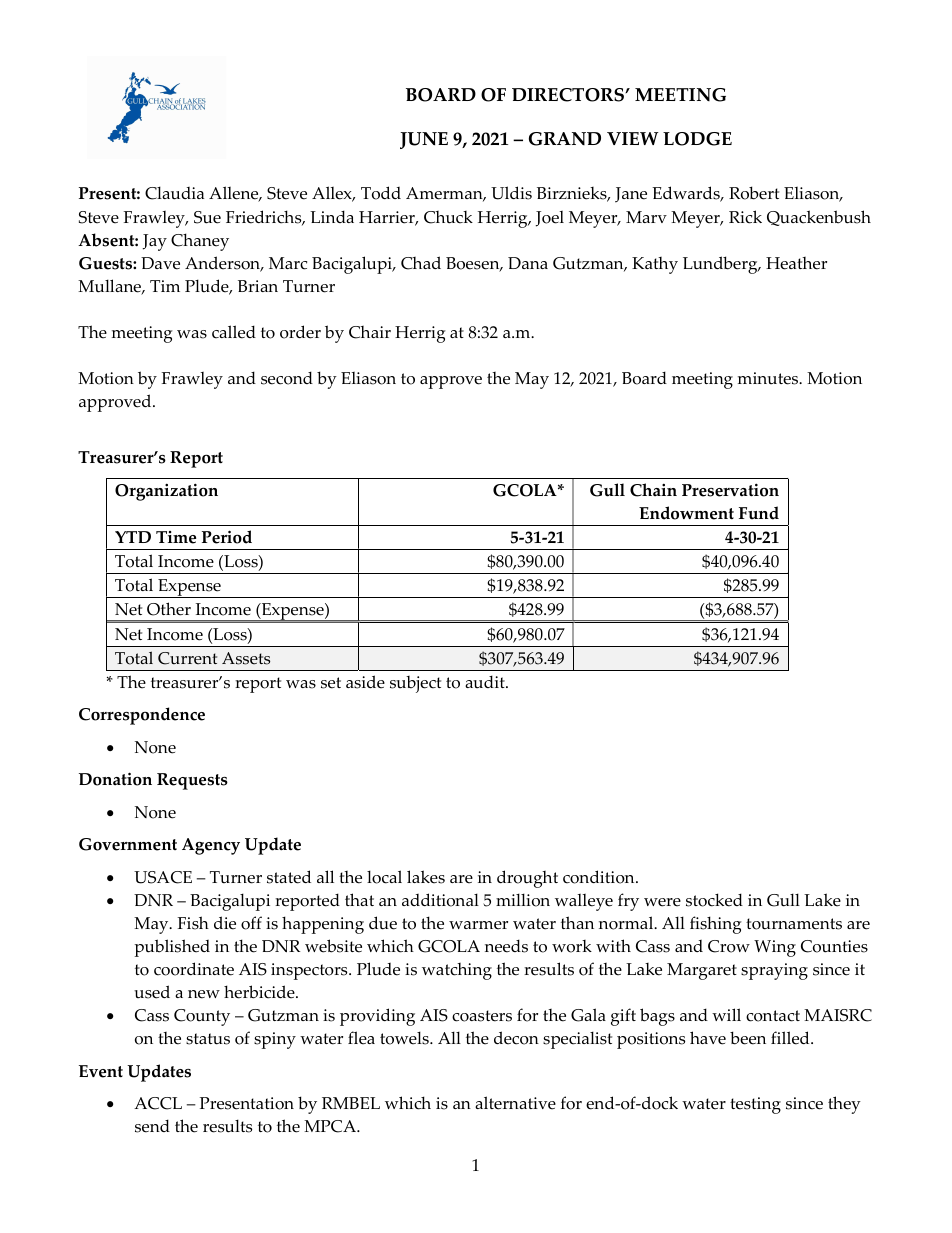 Image resolution: width=952 pixels, height=1233 pixels. Describe the element at coordinates (515, 1103) in the screenshot. I see `alternative` at that location.
